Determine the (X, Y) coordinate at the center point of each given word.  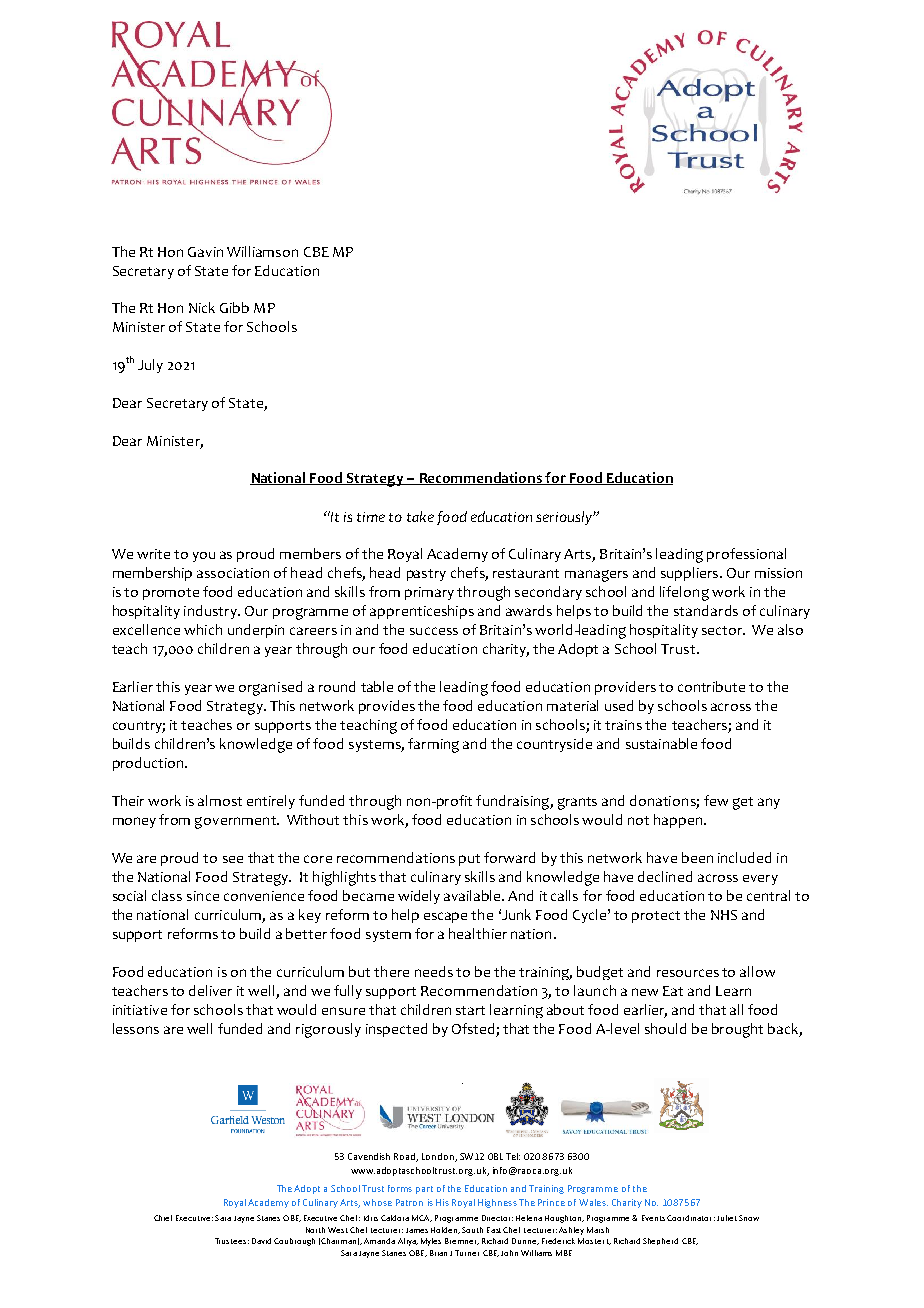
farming (433, 745)
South (472, 1230)
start (470, 1010)
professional (746, 555)
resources (688, 973)
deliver (210, 990)
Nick (202, 307)
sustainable (661, 743)
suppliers (691, 574)
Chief (163, 1218)
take (420, 516)
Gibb (234, 307)
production (149, 764)
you (204, 557)
